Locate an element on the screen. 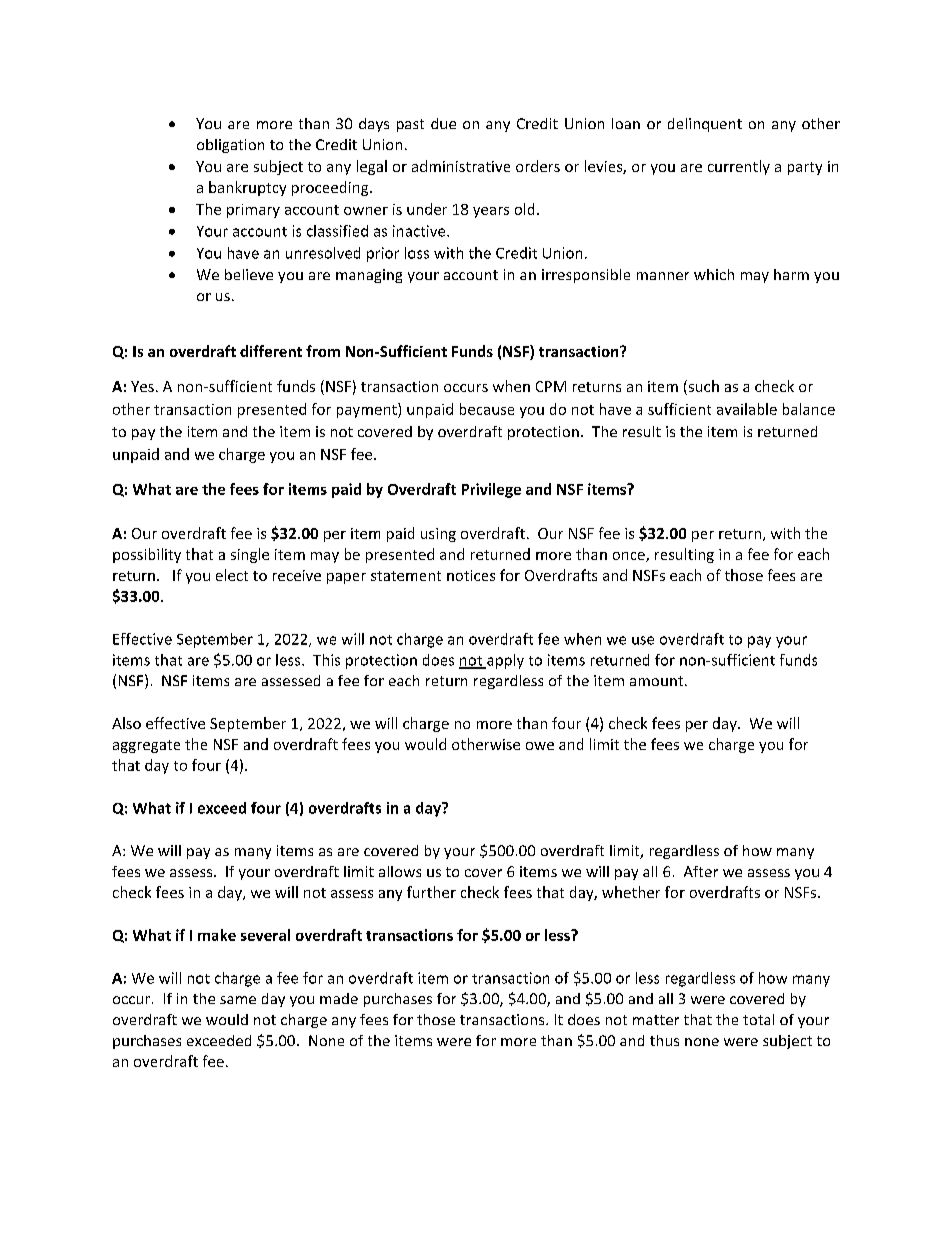 This screenshot has width=952, height=1233. such is located at coordinates (702, 387).
